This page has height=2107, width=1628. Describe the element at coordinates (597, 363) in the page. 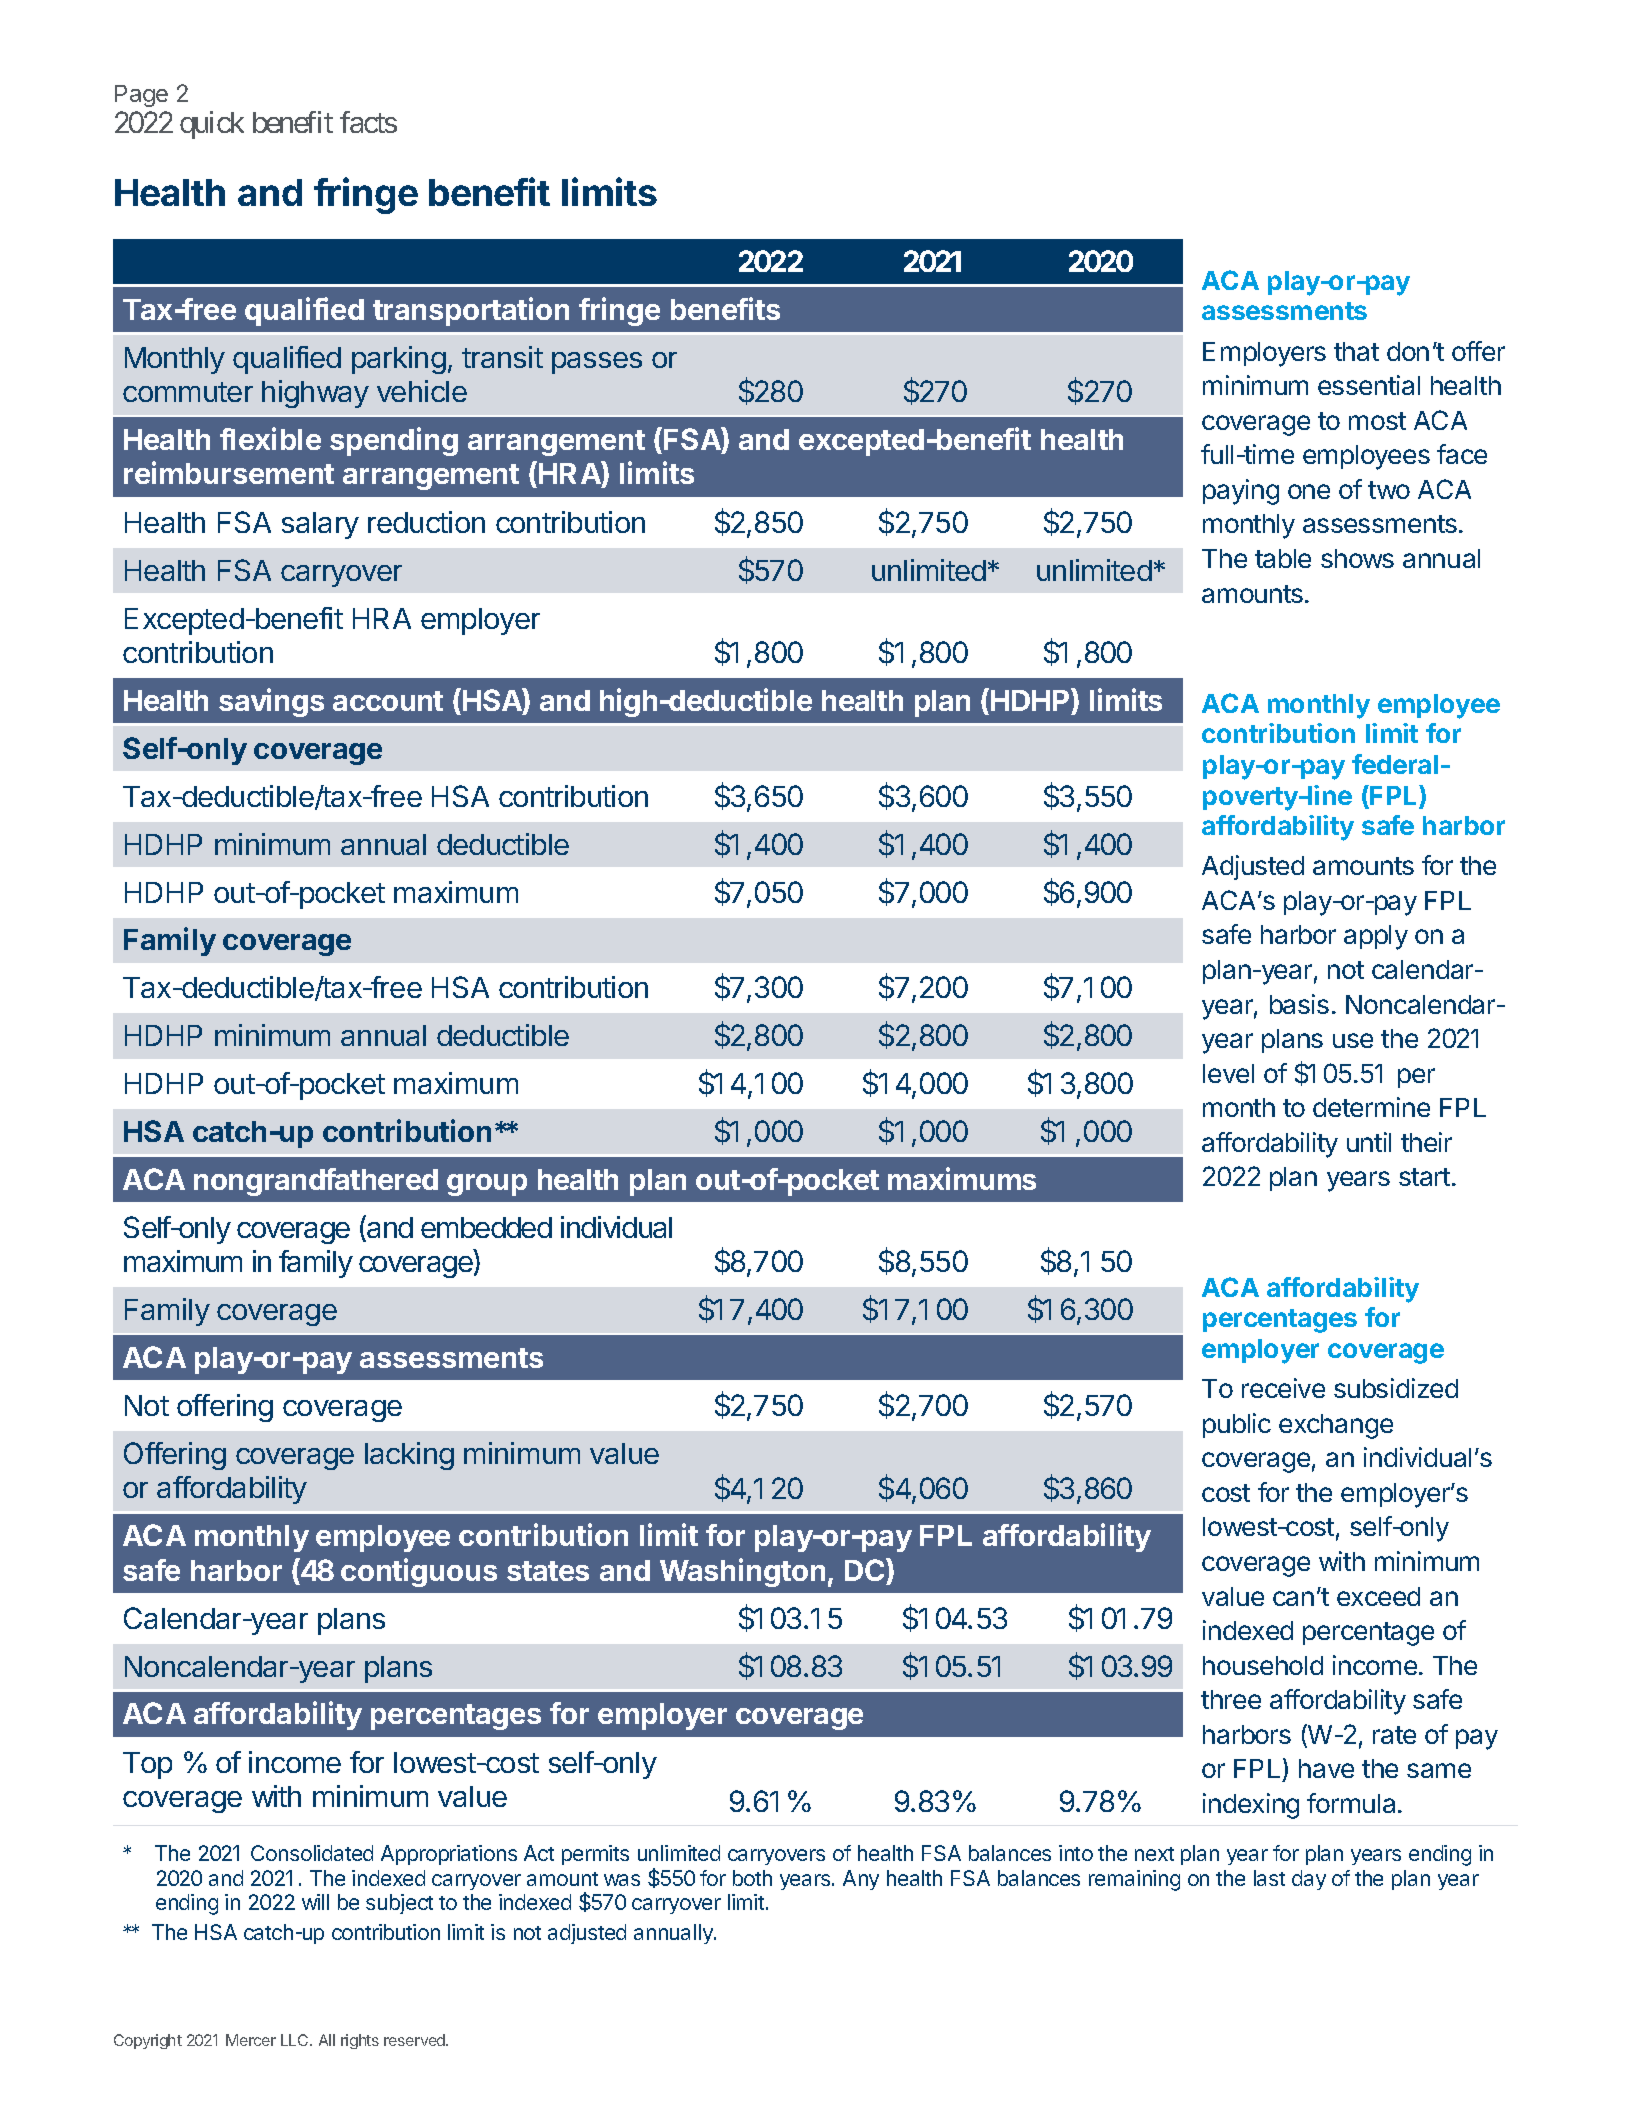

I see `passes` at that location.
